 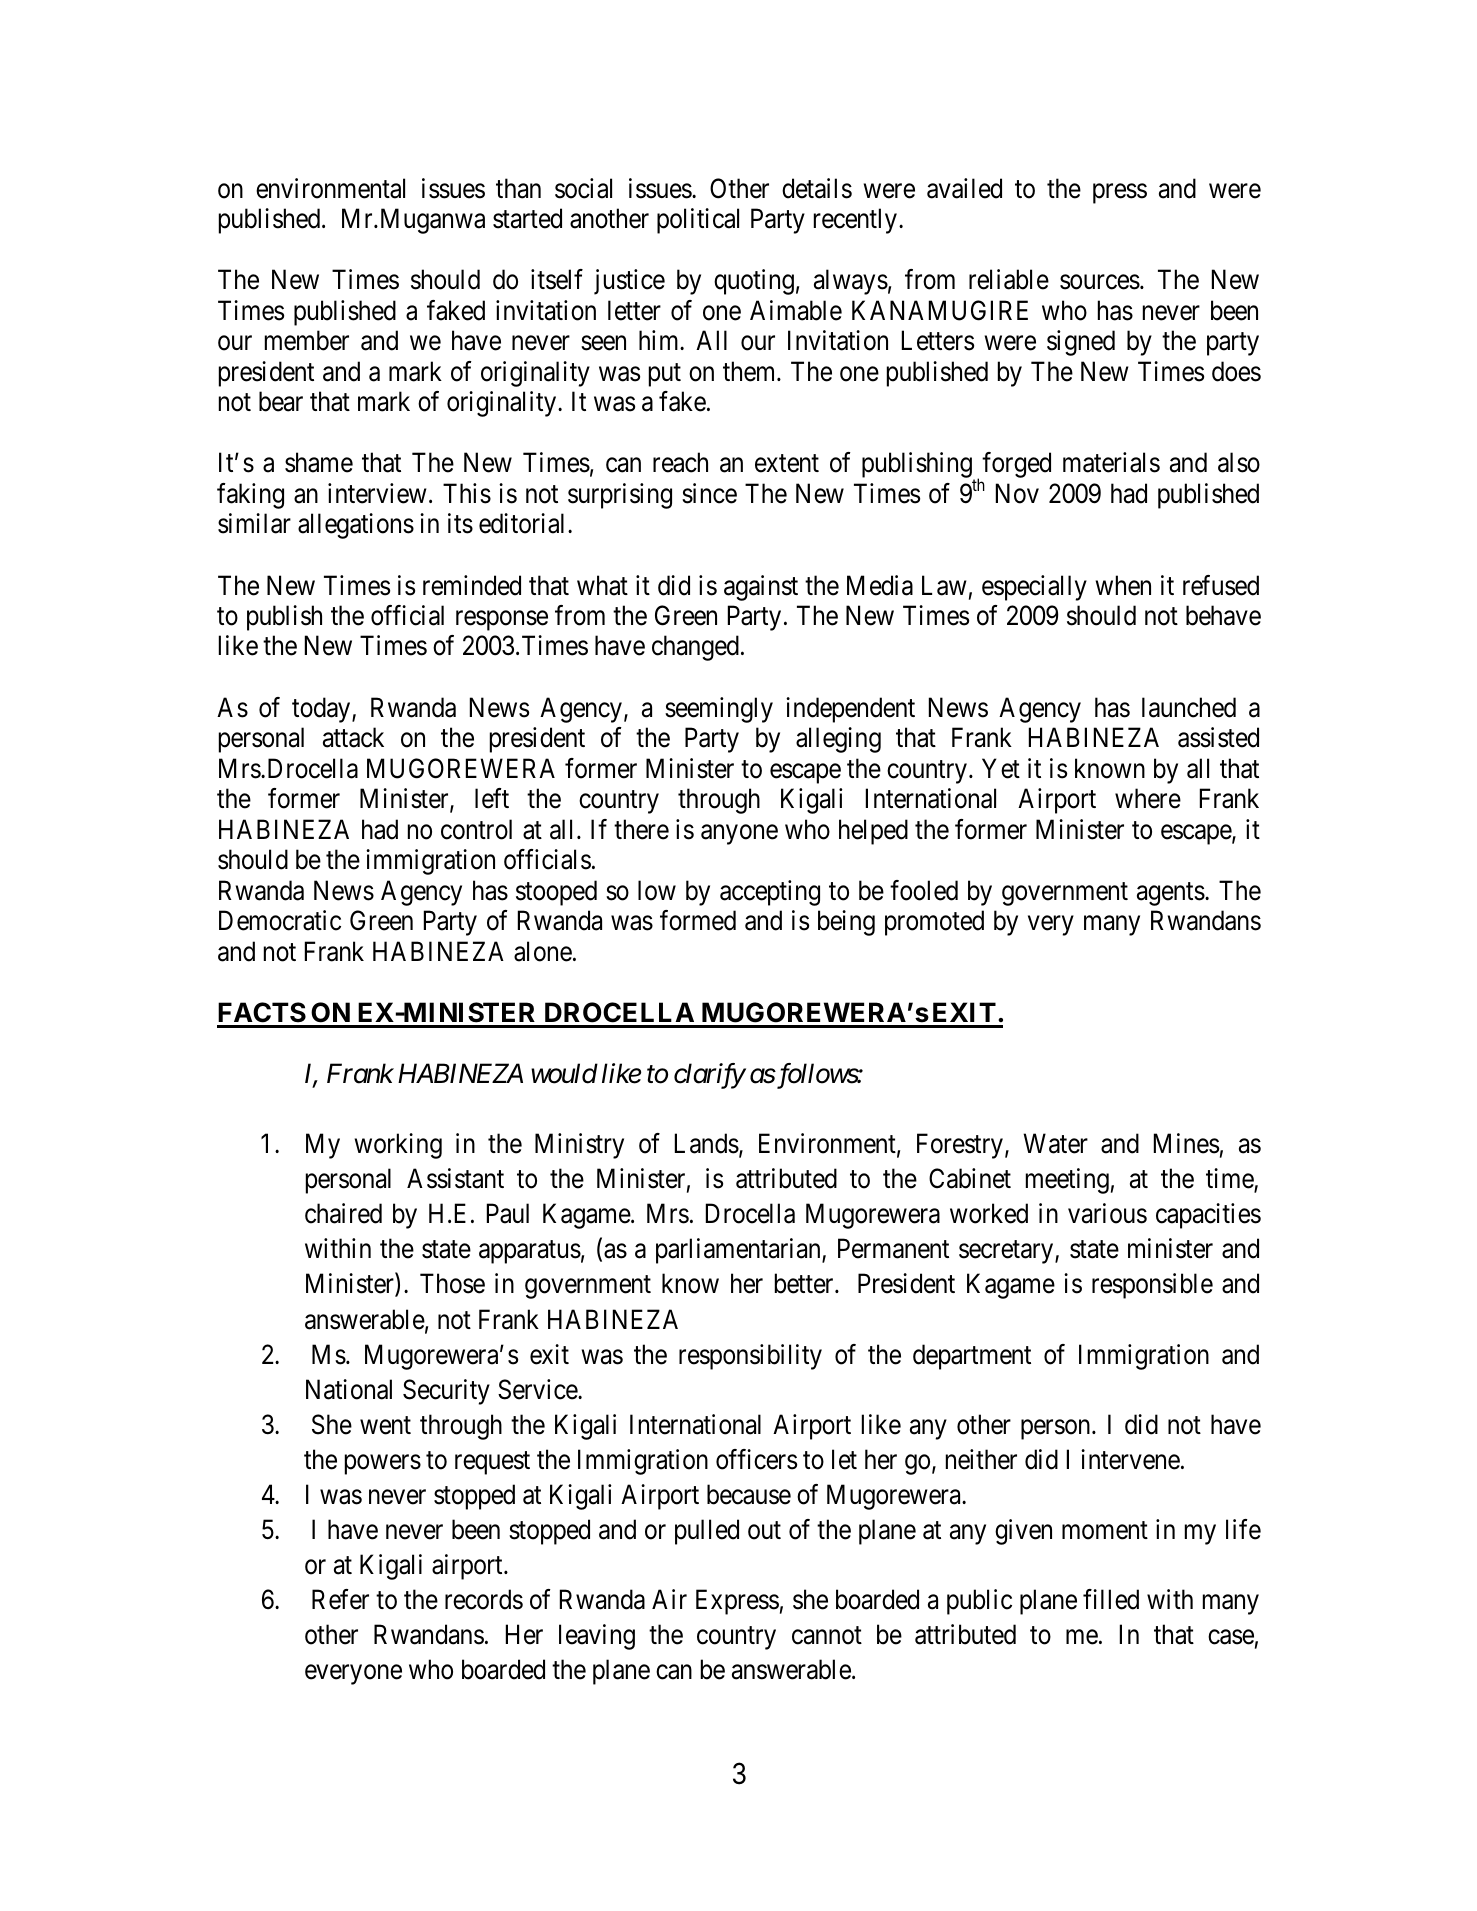 What do you see at coordinates (527, 218) in the screenshot?
I see `started` at bounding box center [527, 218].
